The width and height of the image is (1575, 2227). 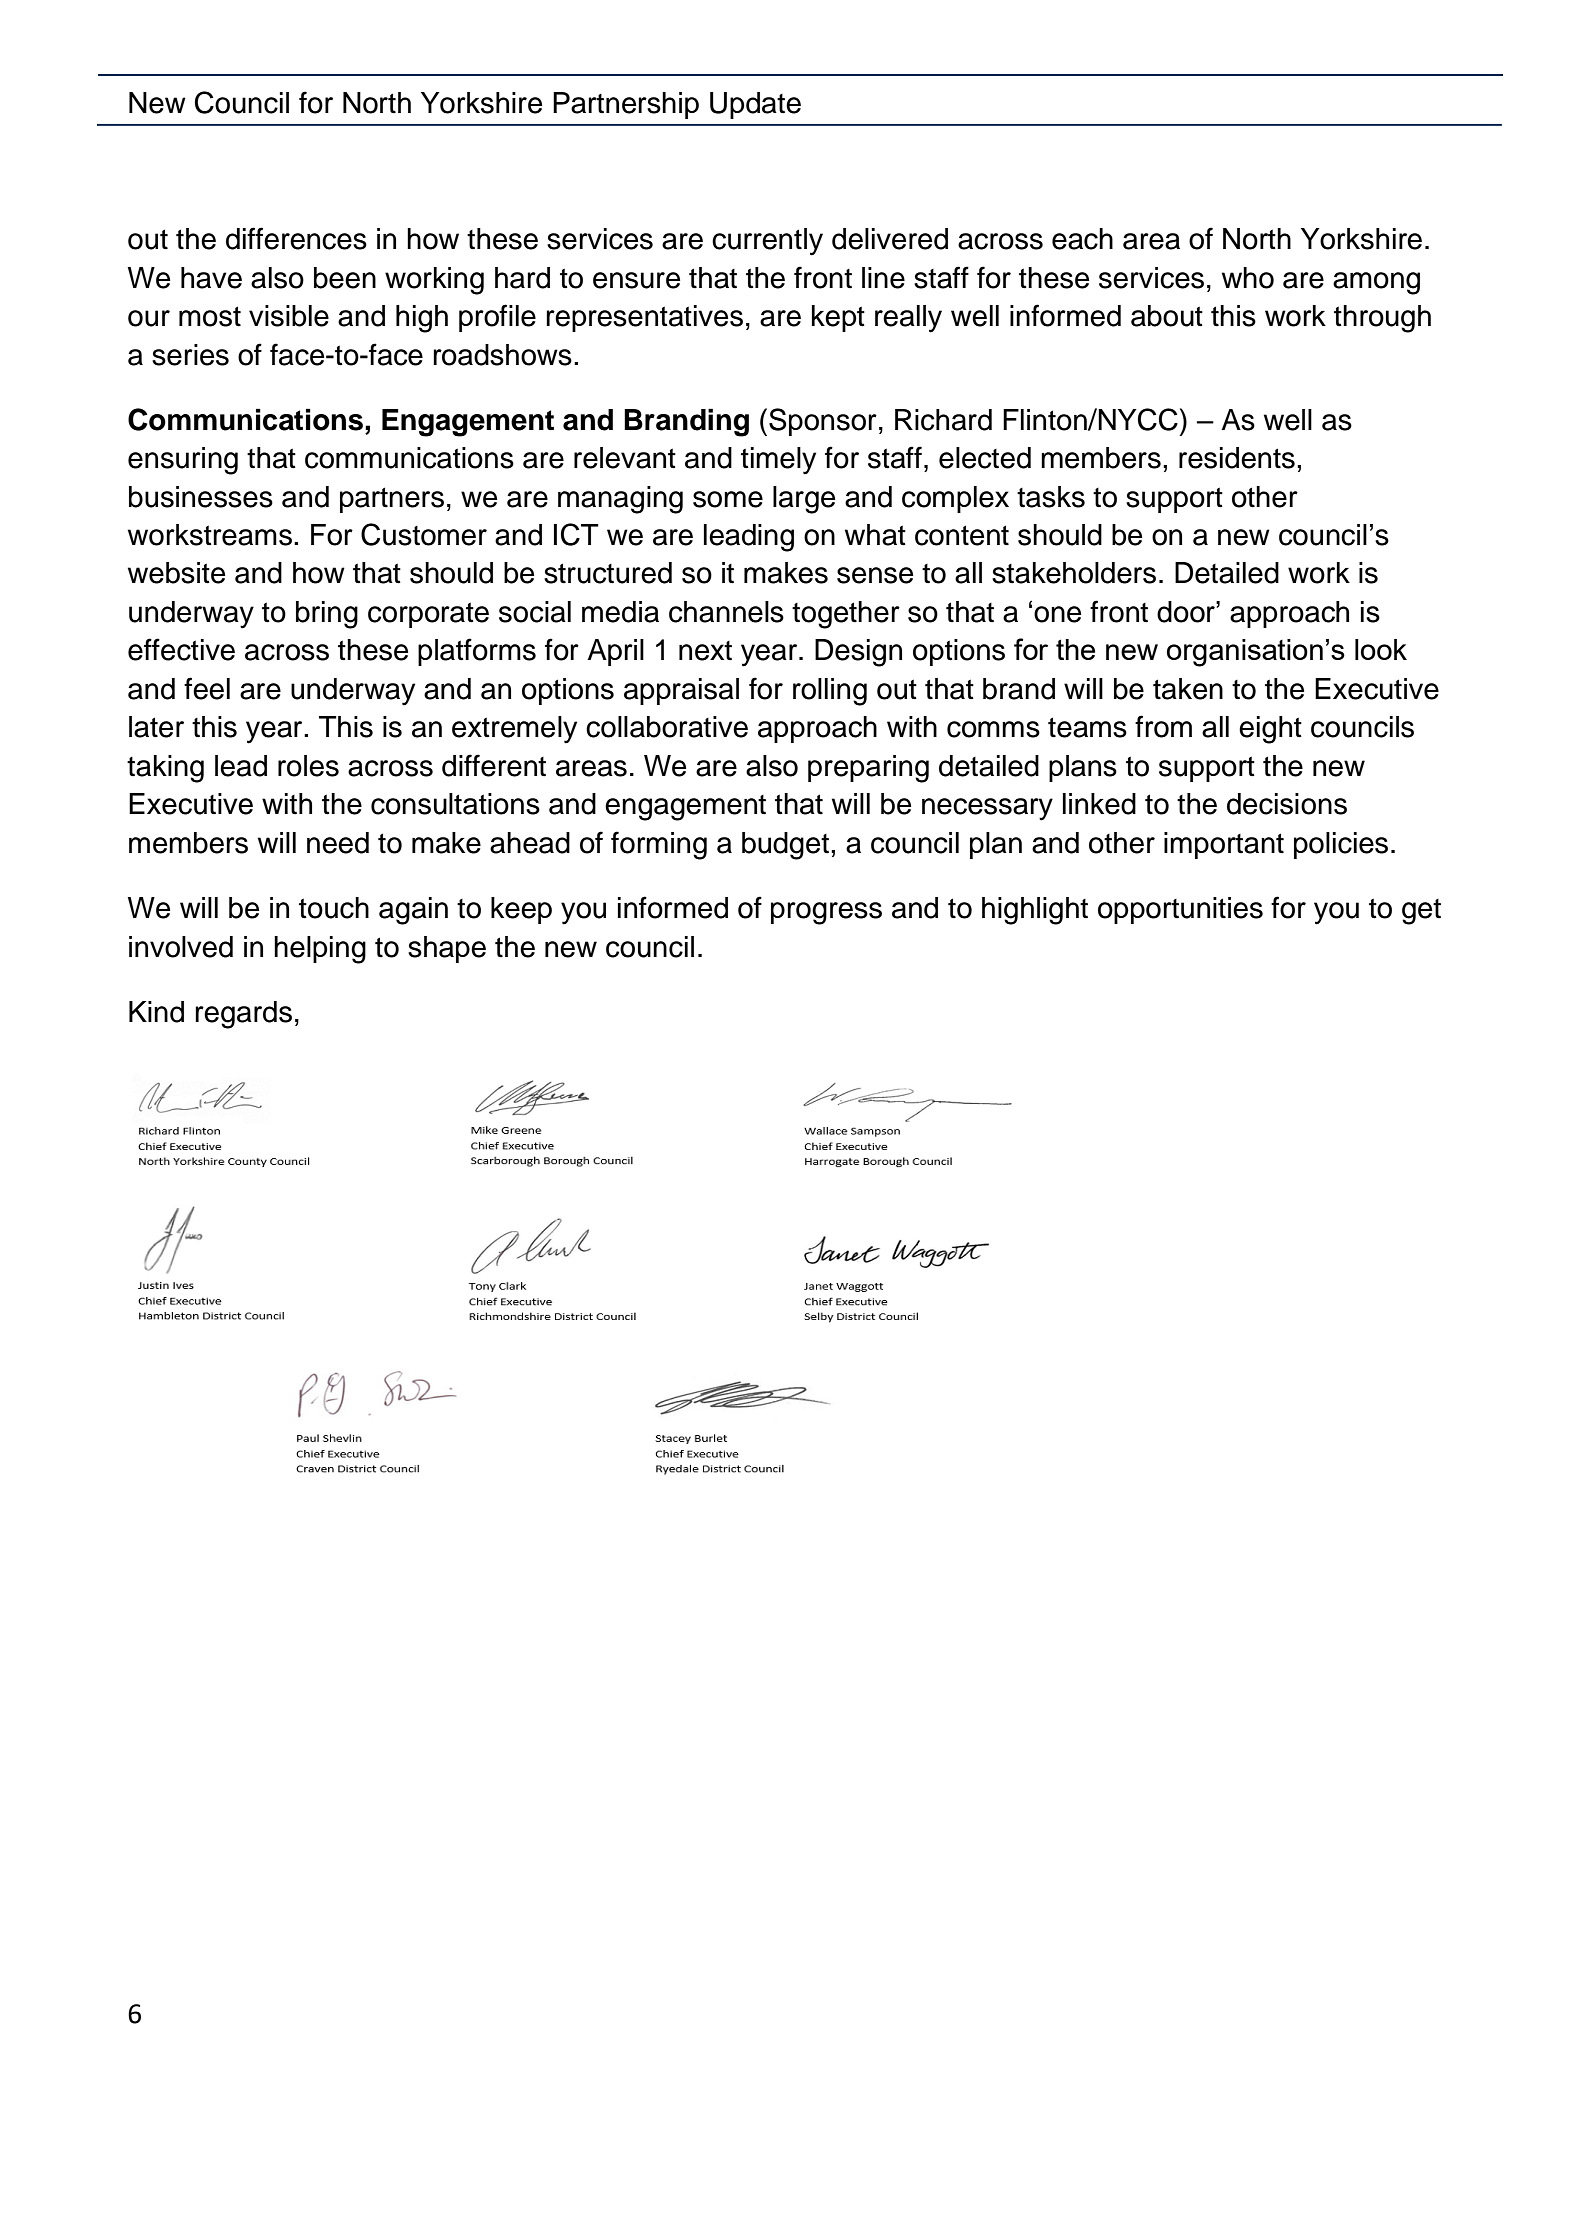 I want to click on progress, so click(x=826, y=913).
